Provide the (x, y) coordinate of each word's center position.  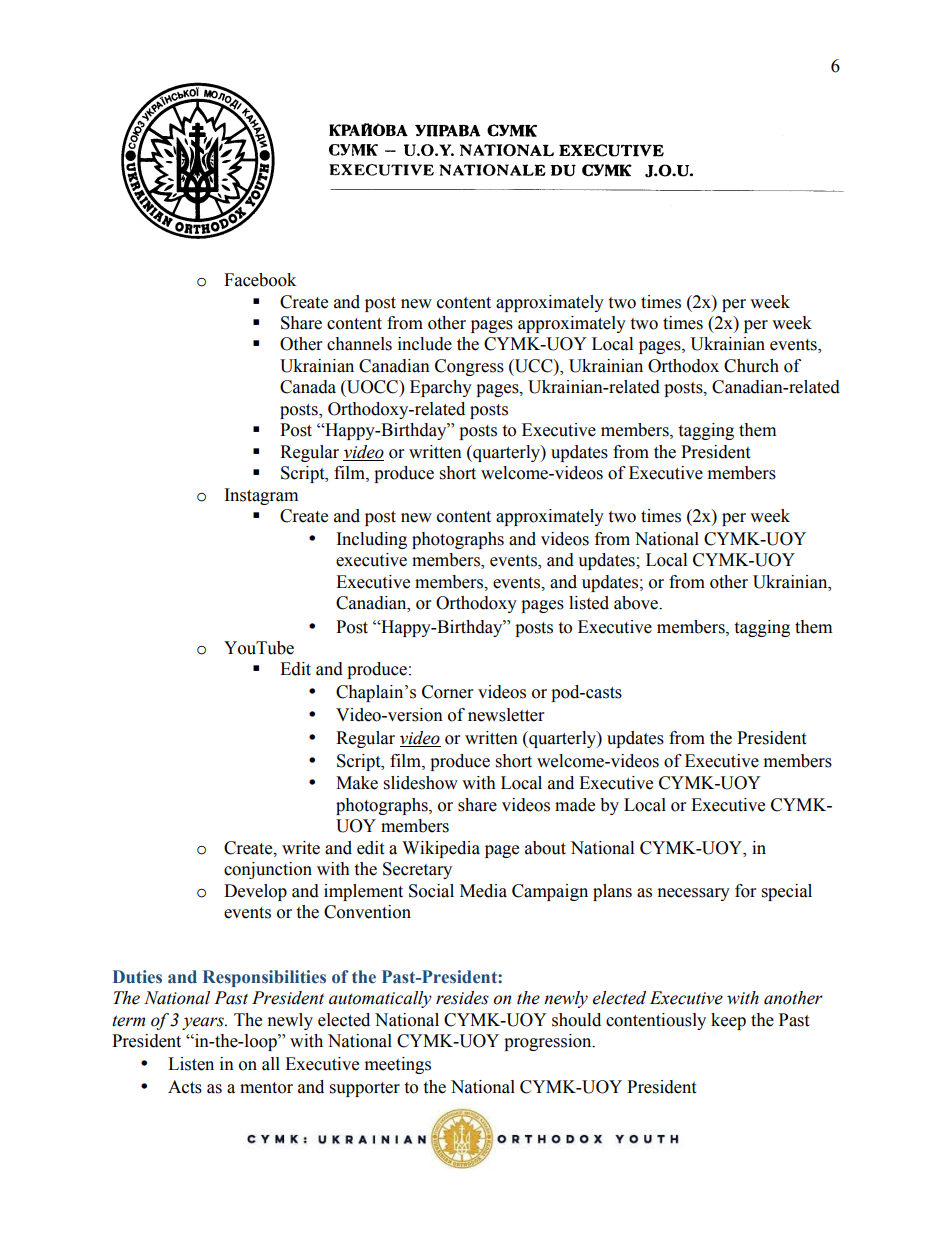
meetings (398, 1065)
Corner (447, 692)
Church (751, 366)
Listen (191, 1064)
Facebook (260, 280)
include (425, 344)
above (637, 603)
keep (728, 1021)
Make (357, 783)
